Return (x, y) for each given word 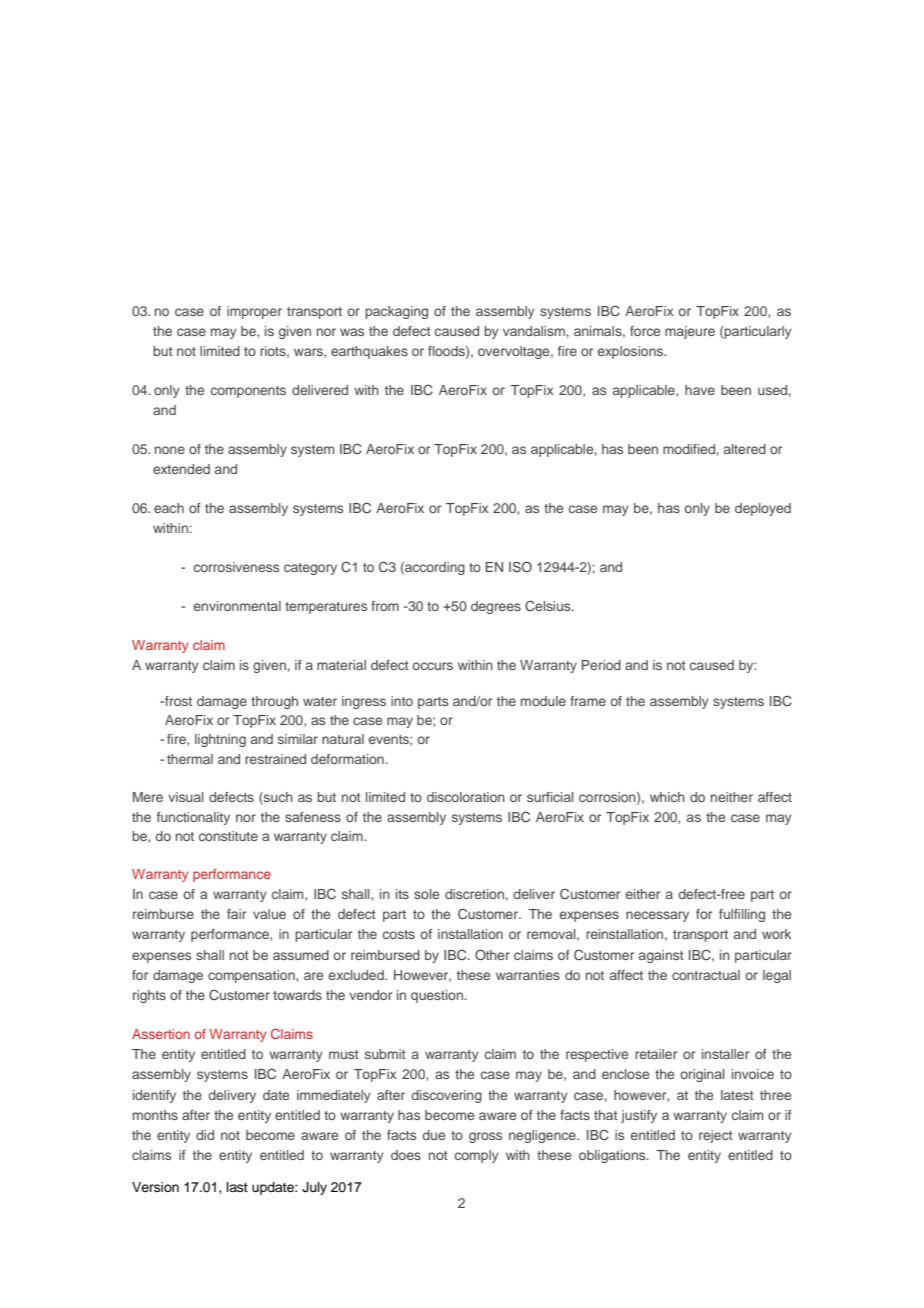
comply (477, 1156)
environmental (237, 606)
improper (254, 312)
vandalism (534, 331)
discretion (474, 894)
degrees (496, 607)
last (237, 1187)
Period (601, 665)
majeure (690, 332)
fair (236, 914)
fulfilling (742, 915)
